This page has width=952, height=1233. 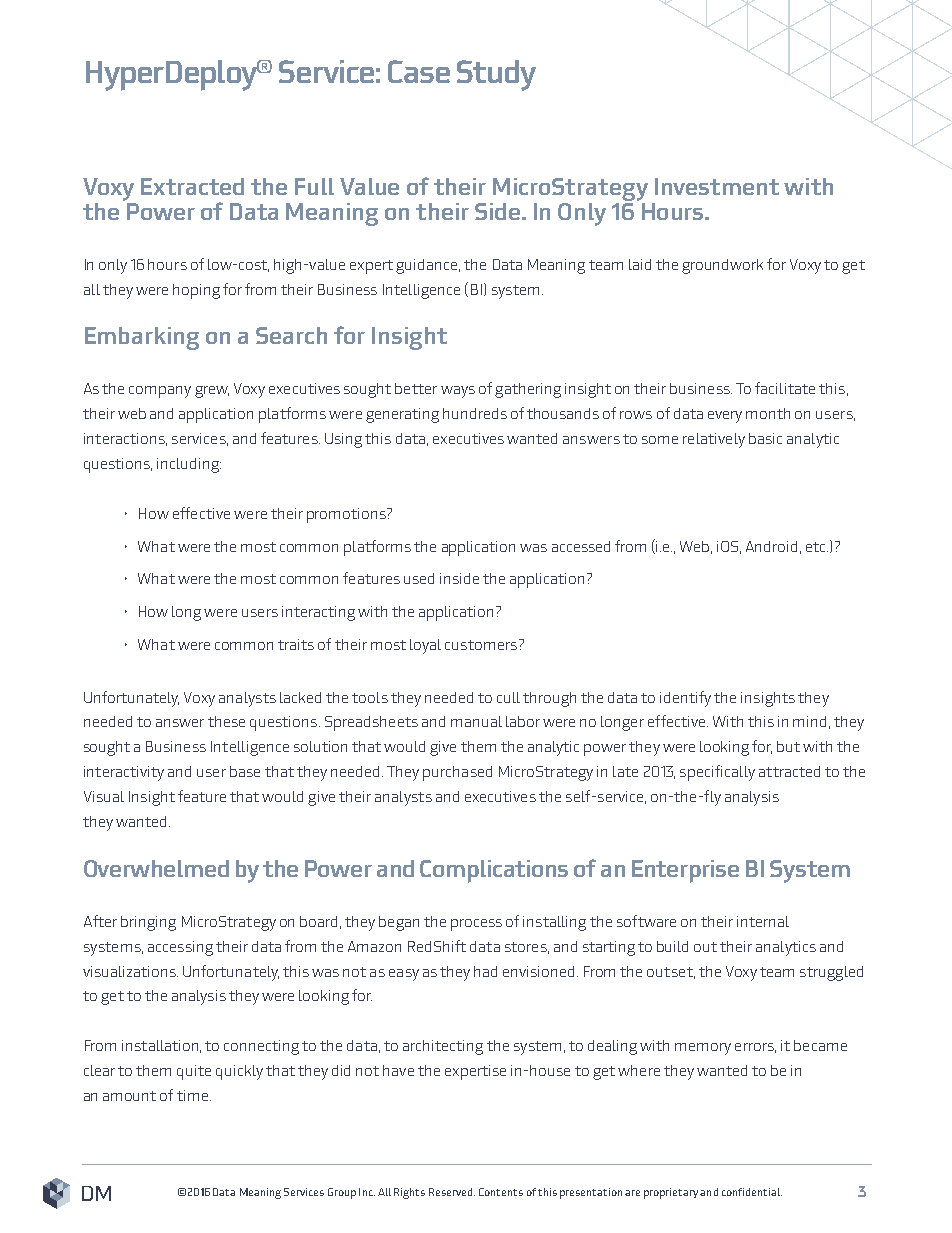 I want to click on Extracted, so click(x=192, y=186).
